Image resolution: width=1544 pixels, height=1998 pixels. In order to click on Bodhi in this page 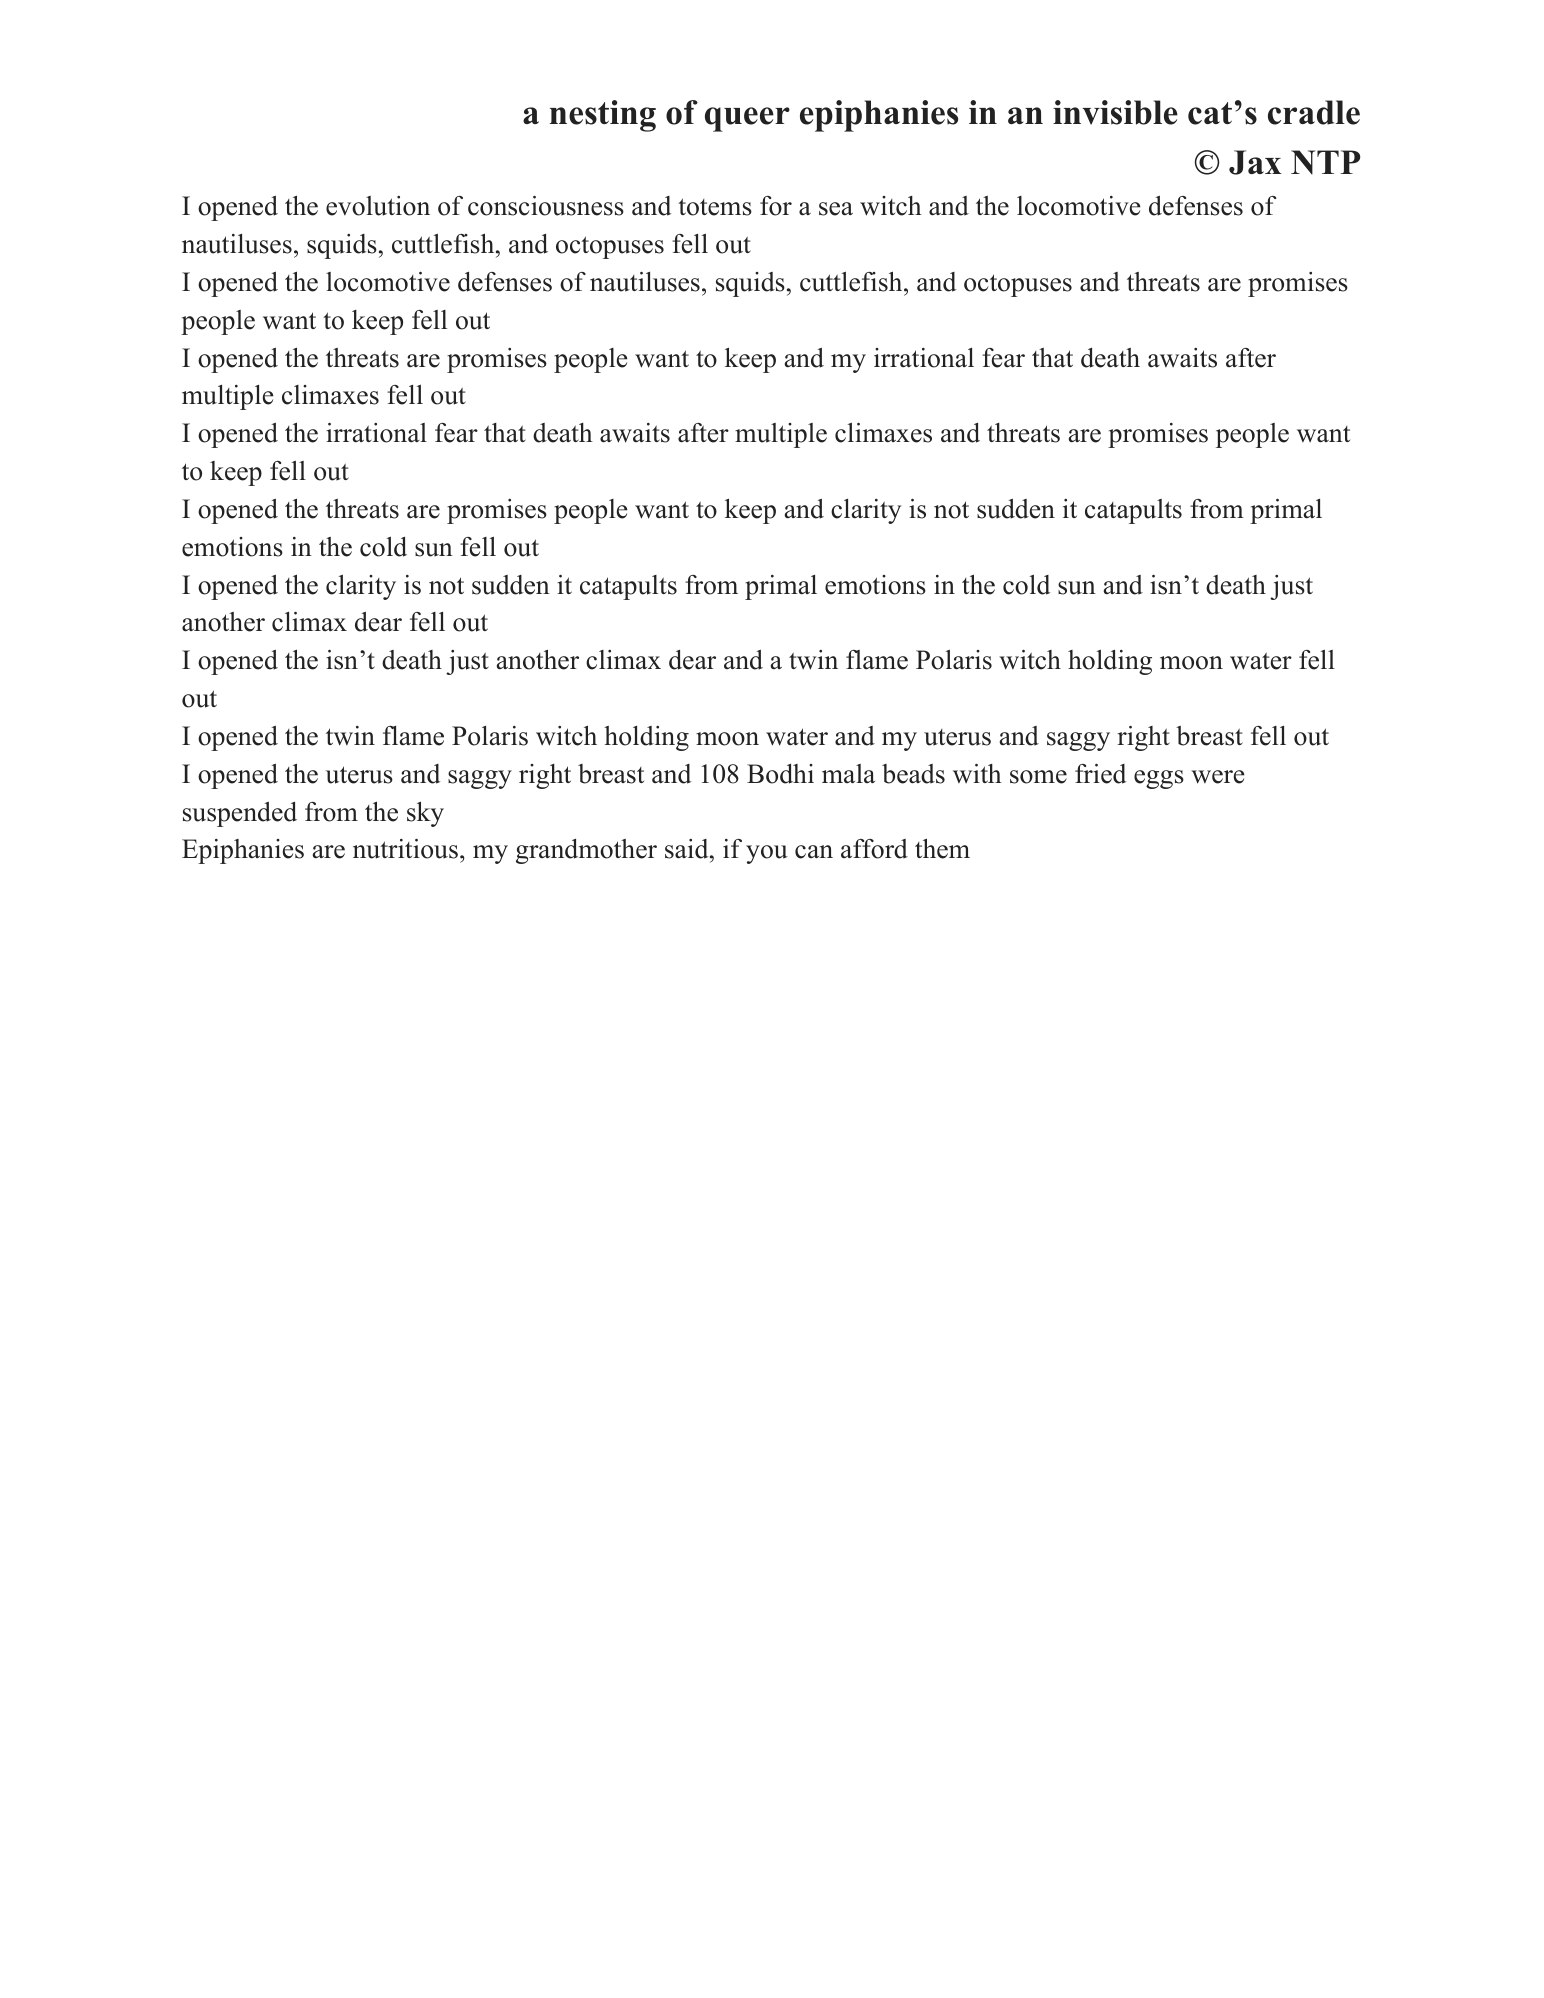, I will do `click(780, 774)`.
